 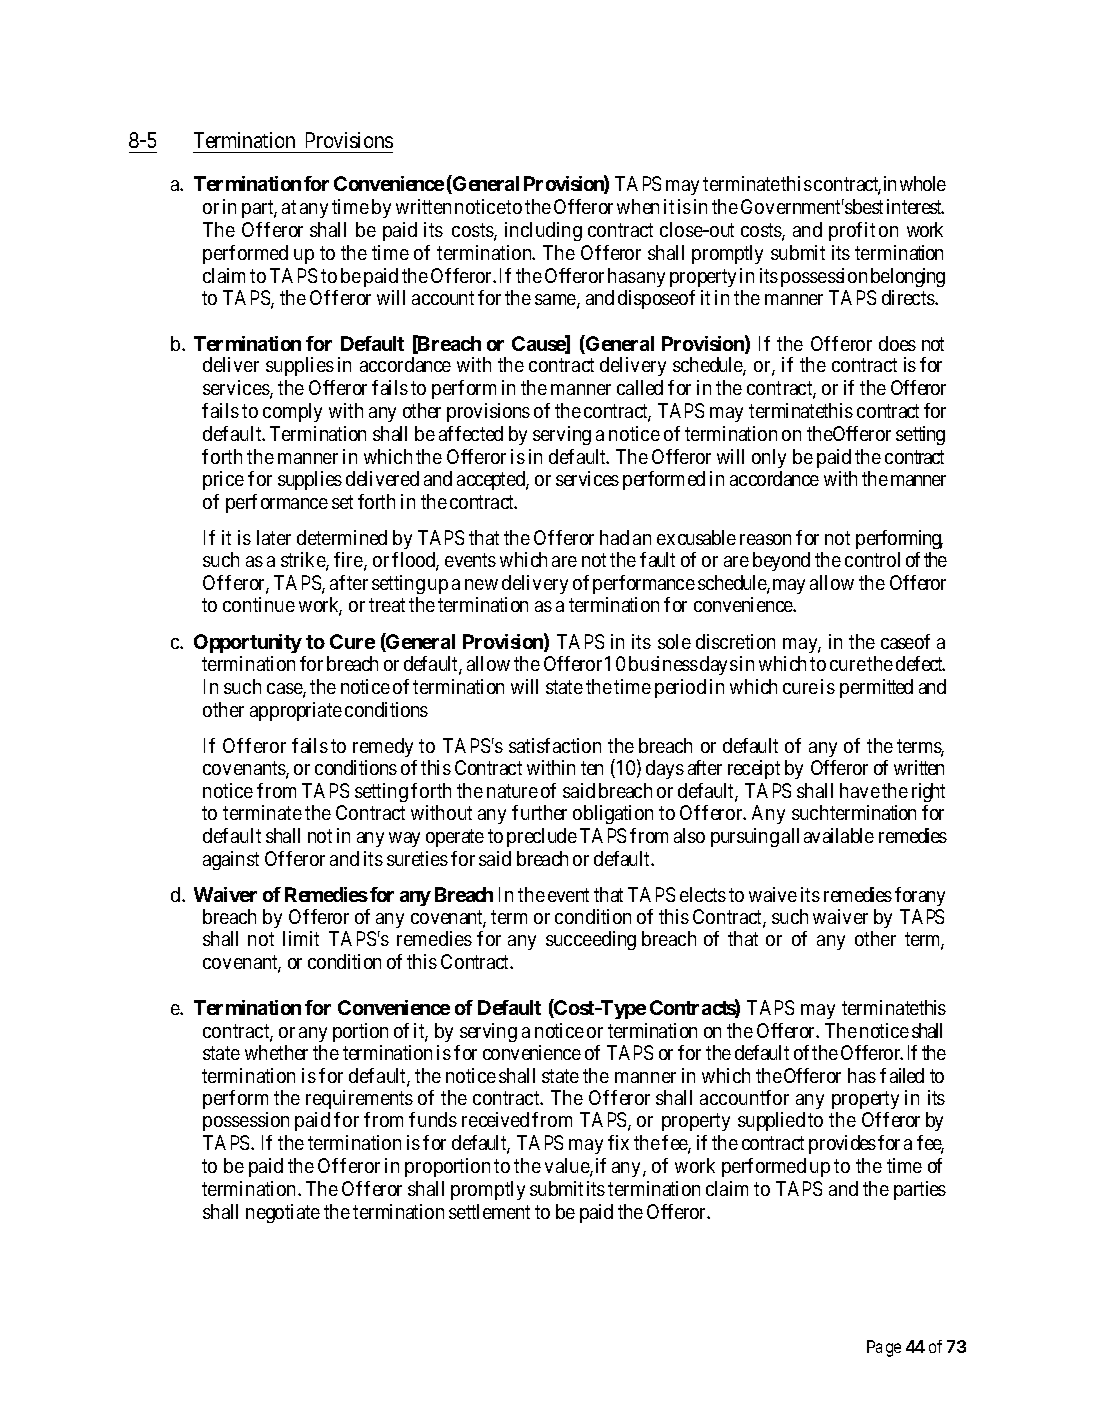 I want to click on new, so click(x=481, y=584).
